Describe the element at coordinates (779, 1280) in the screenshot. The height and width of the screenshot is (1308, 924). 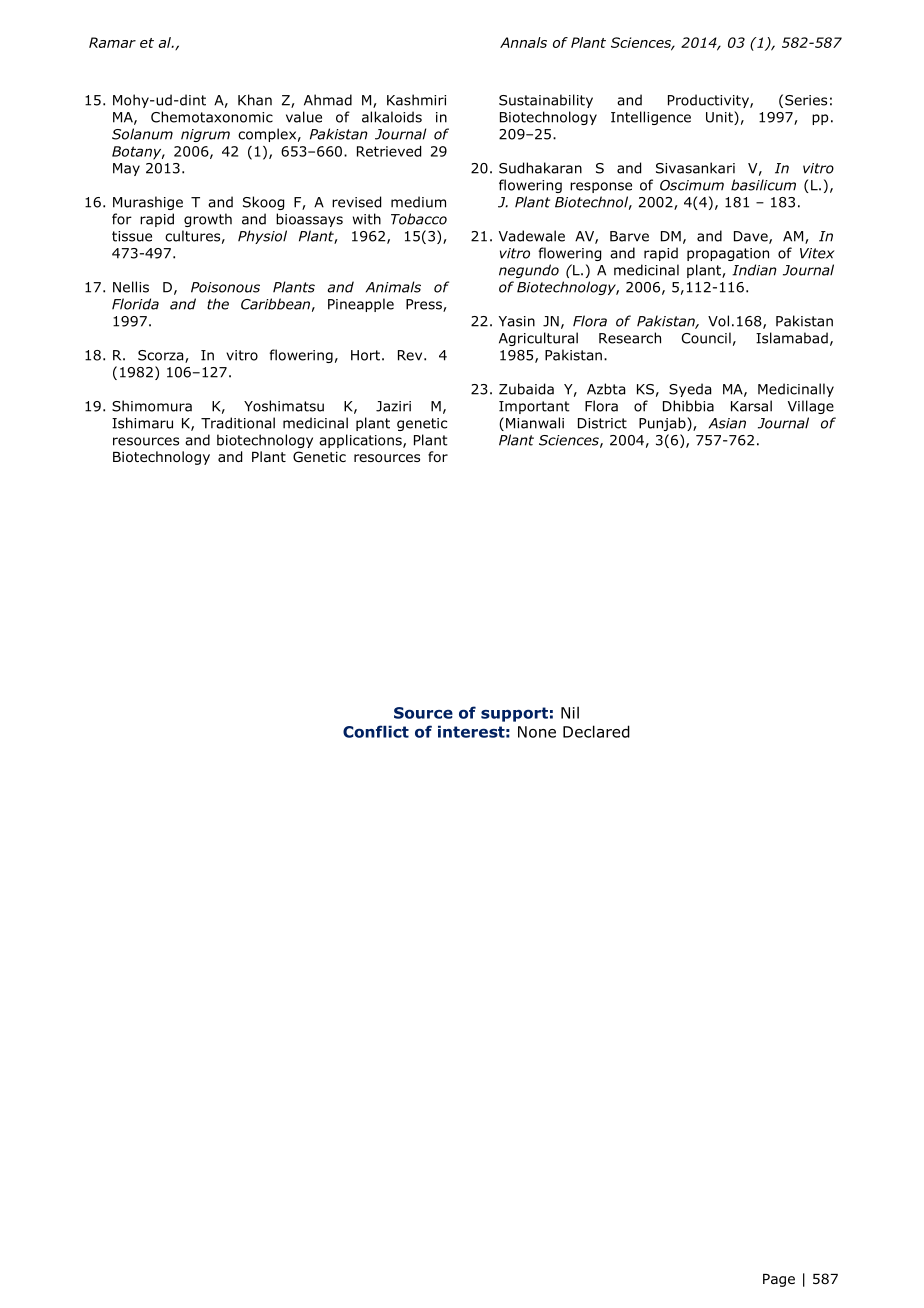
I see `Page` at that location.
